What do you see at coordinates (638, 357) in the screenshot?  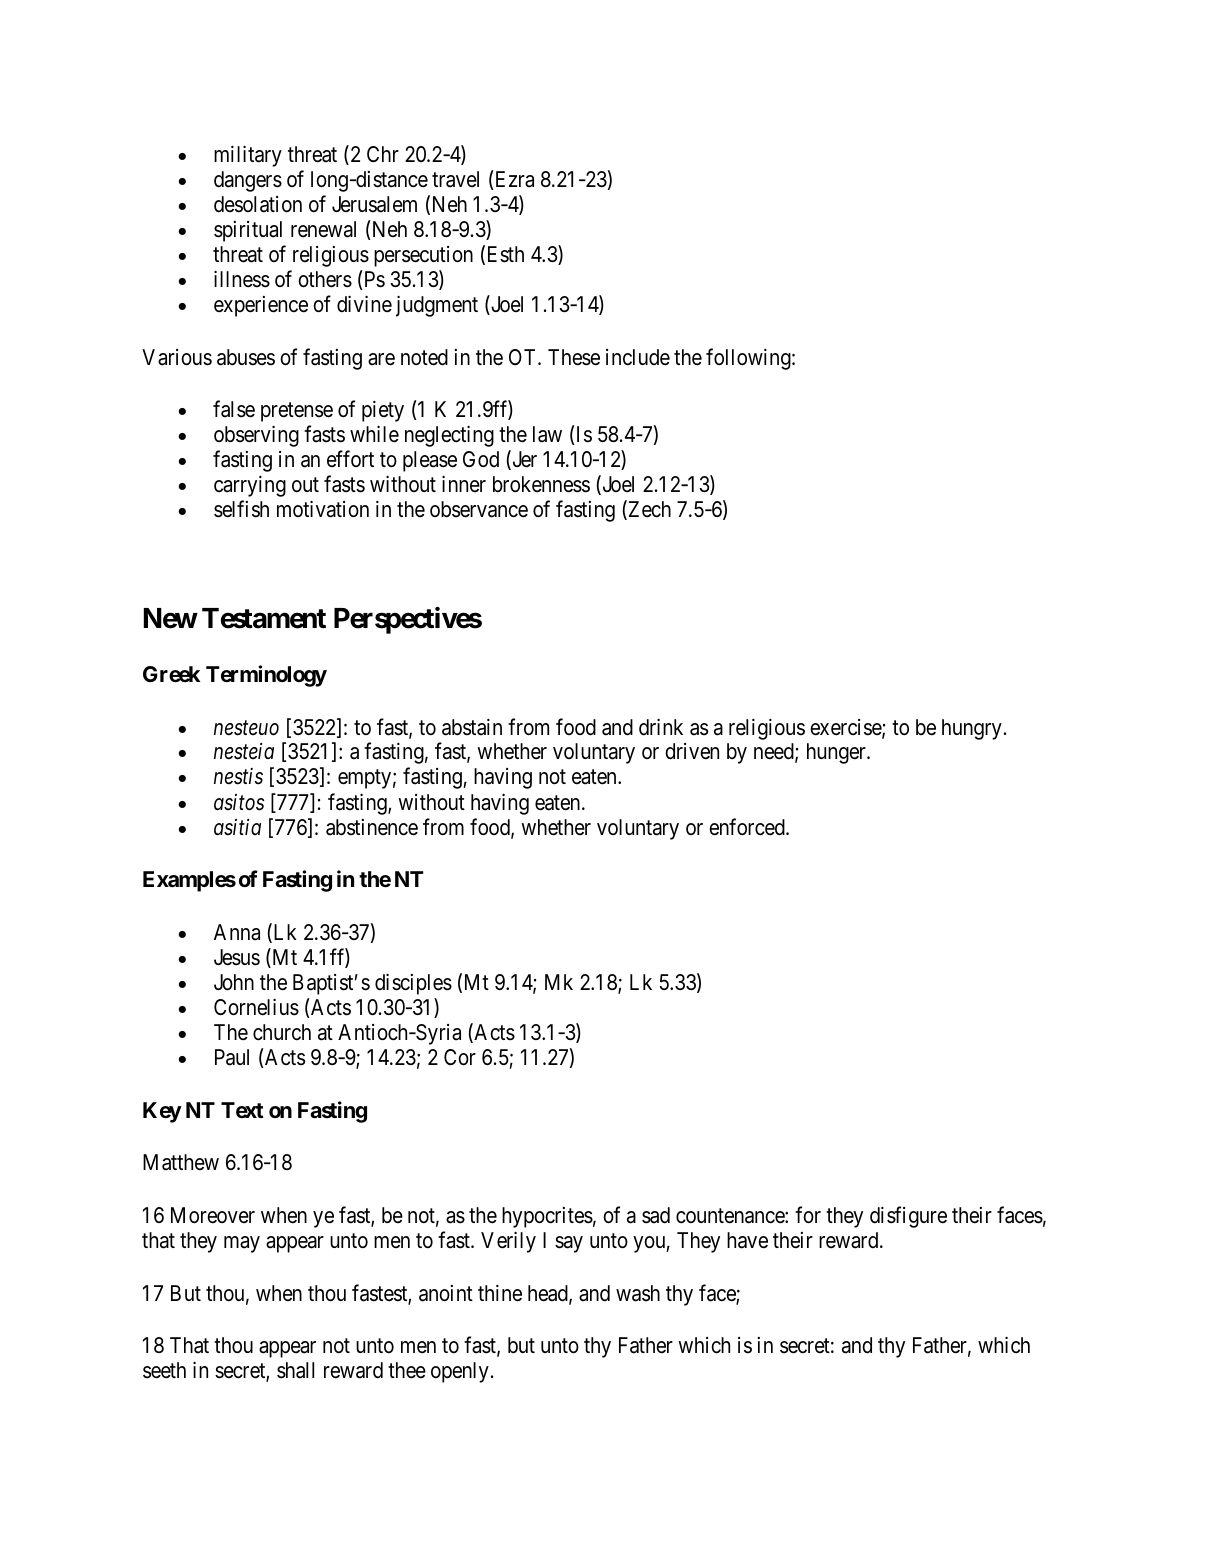 I see `include` at bounding box center [638, 357].
